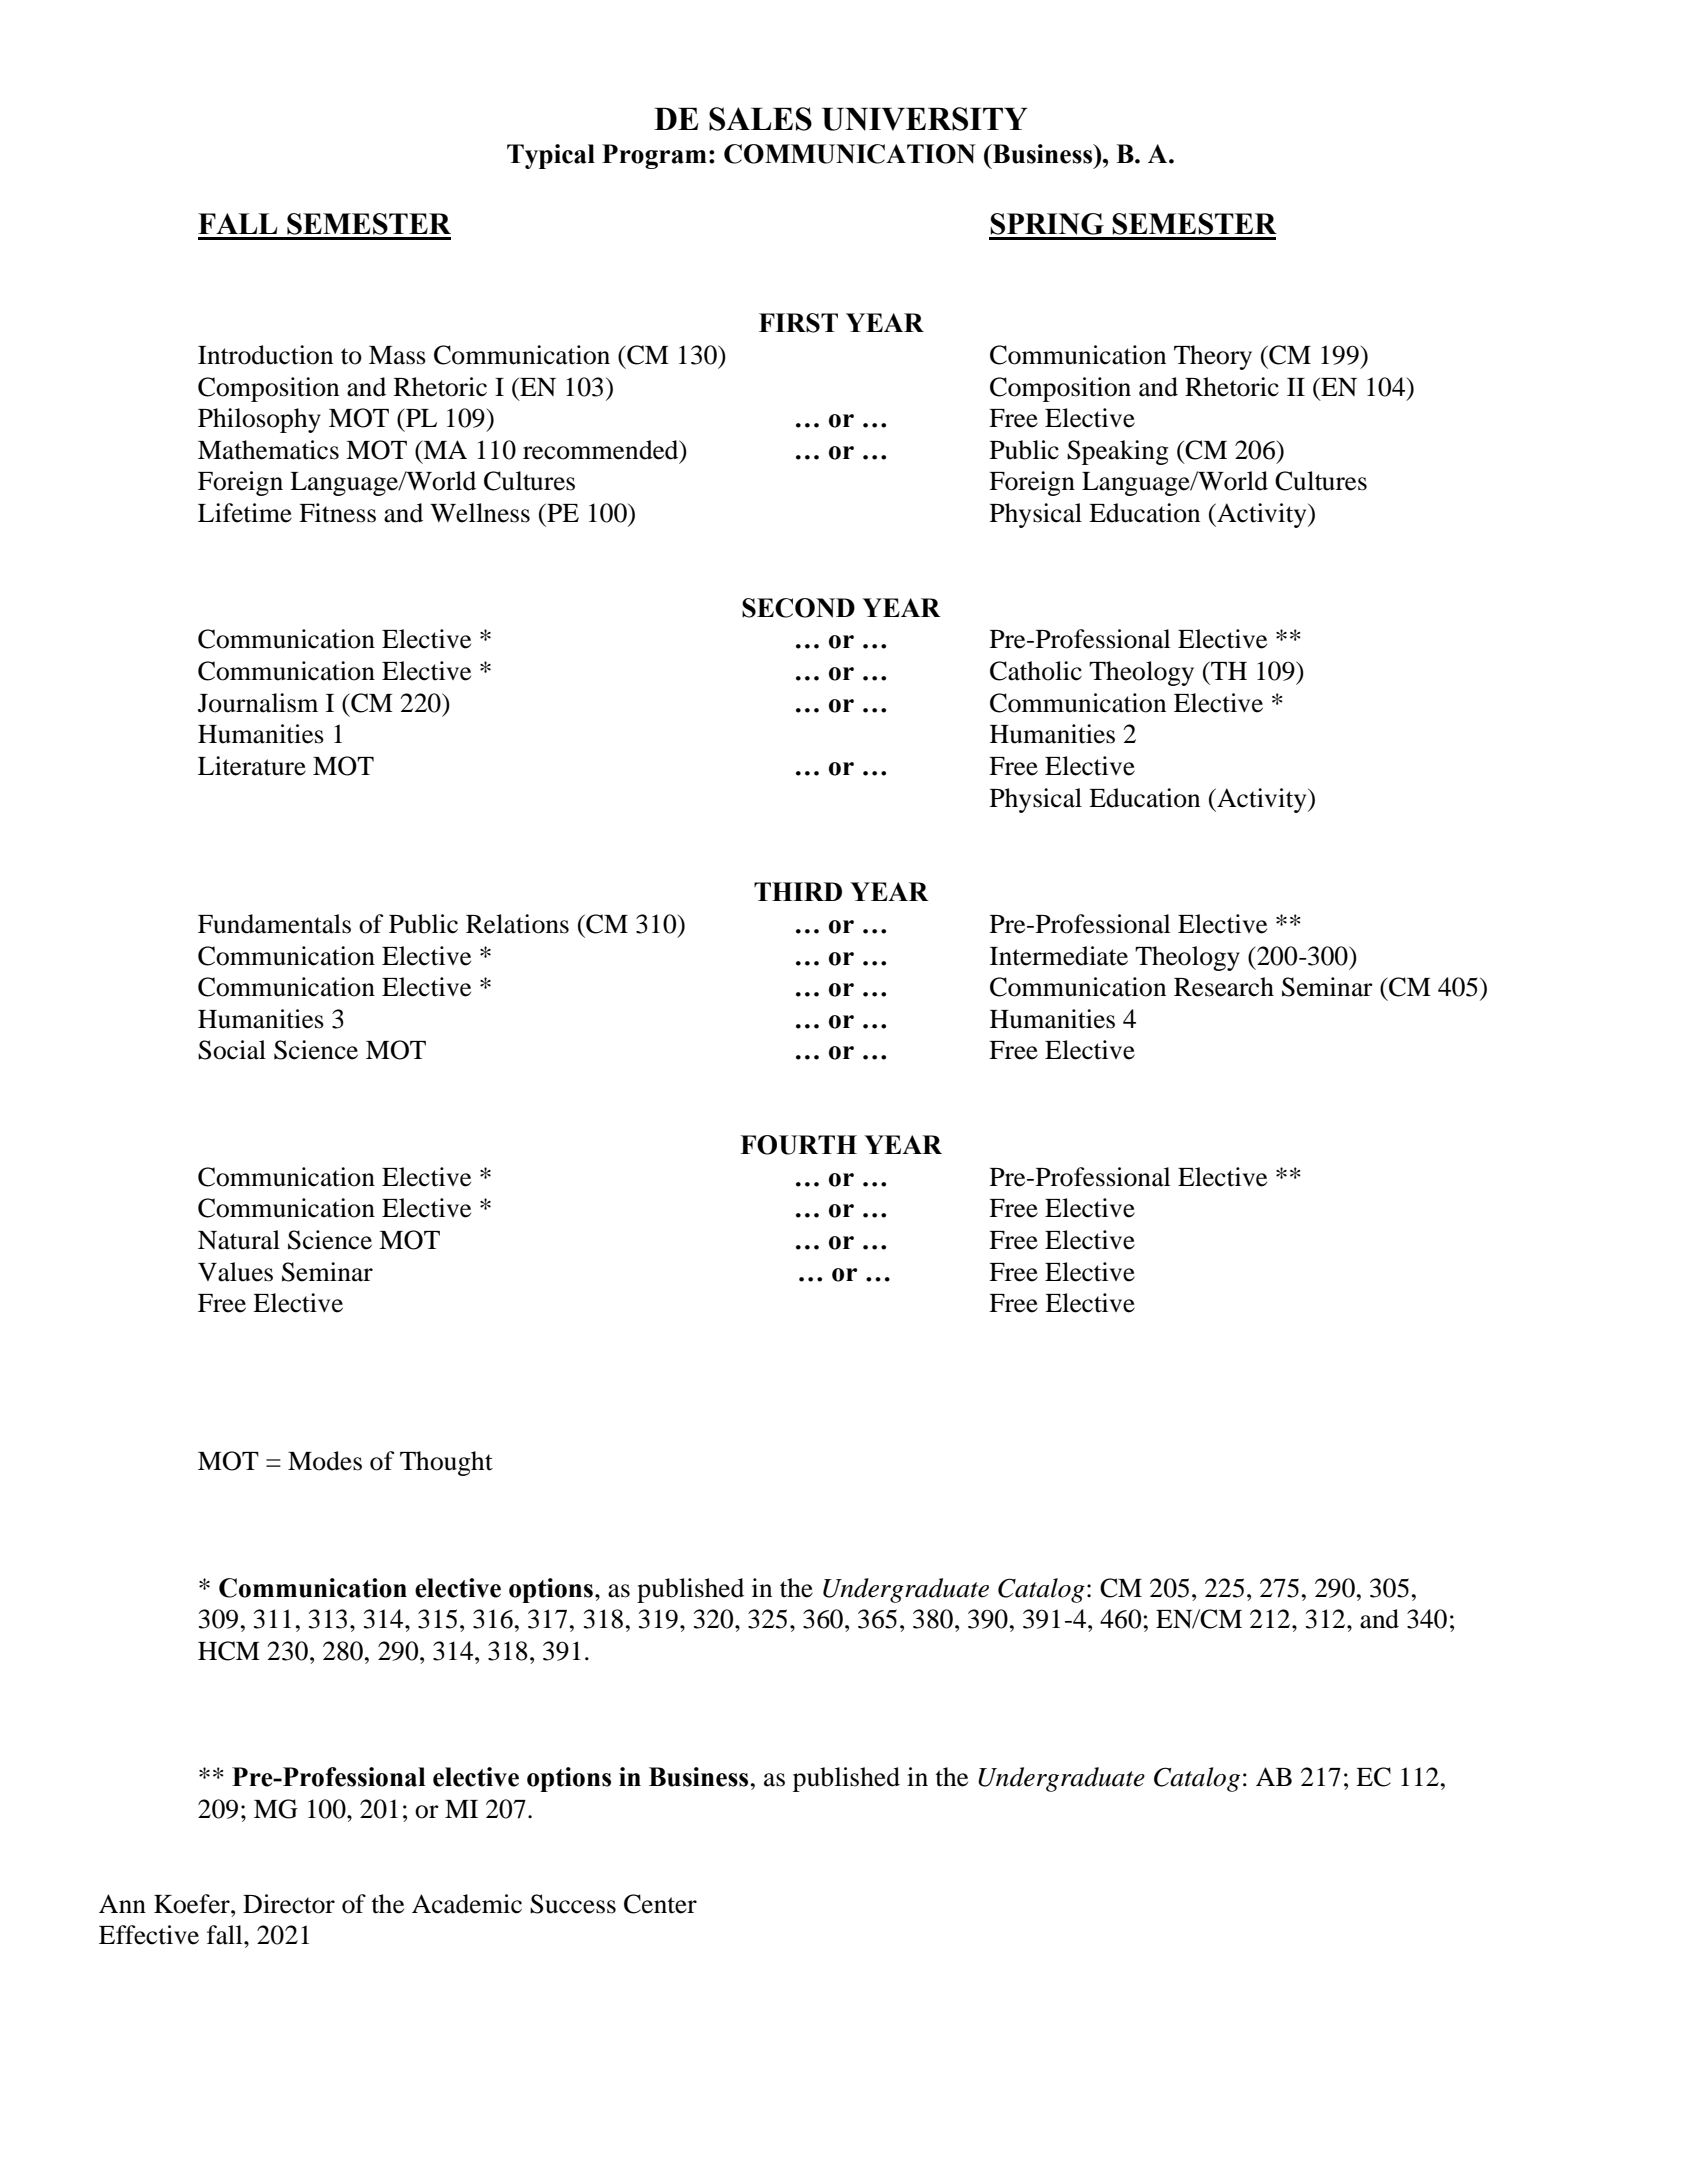 This image has height=2177, width=1682. I want to click on Program, so click(654, 156).
